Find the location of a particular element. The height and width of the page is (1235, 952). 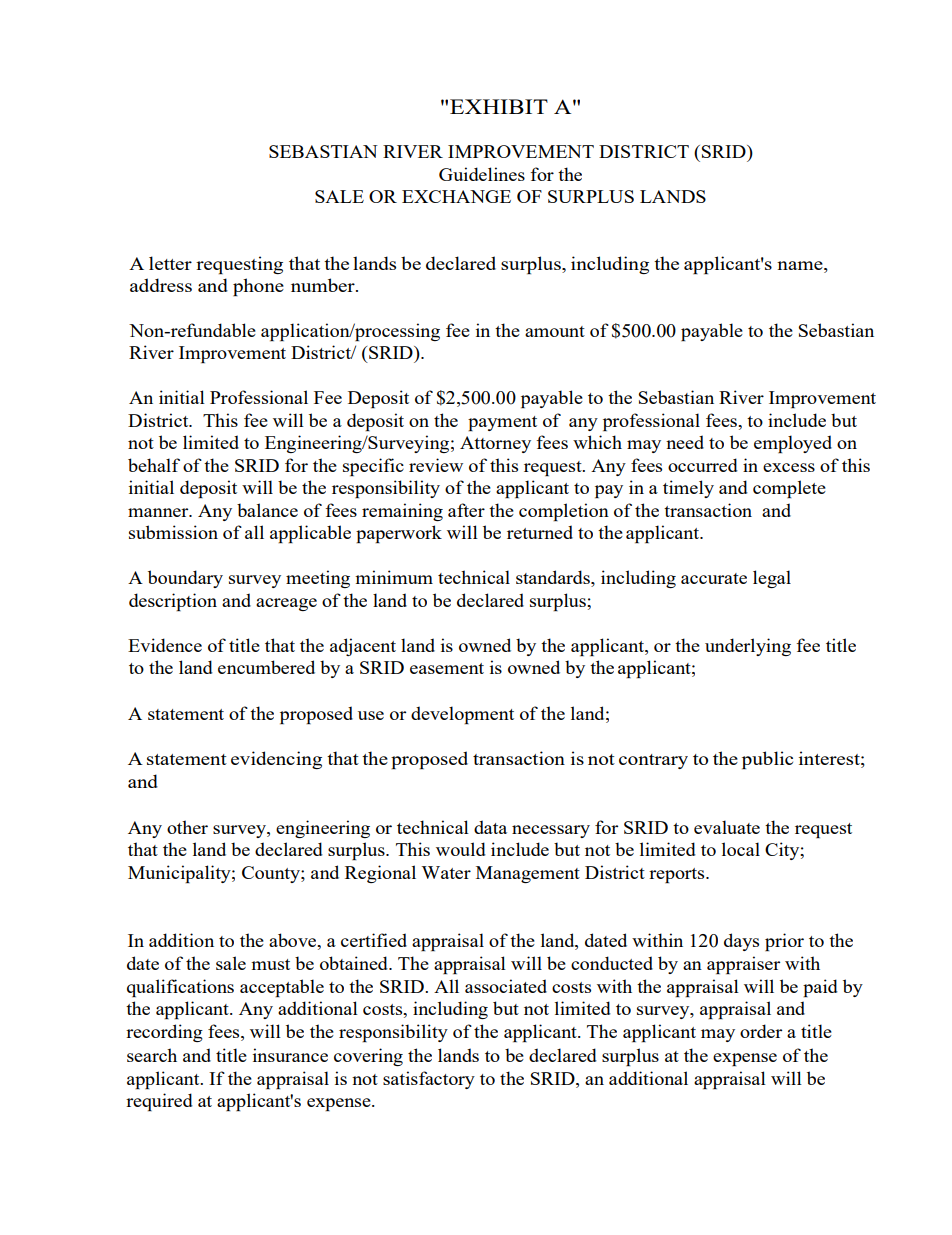

EXHIBIT is located at coordinates (499, 106).
